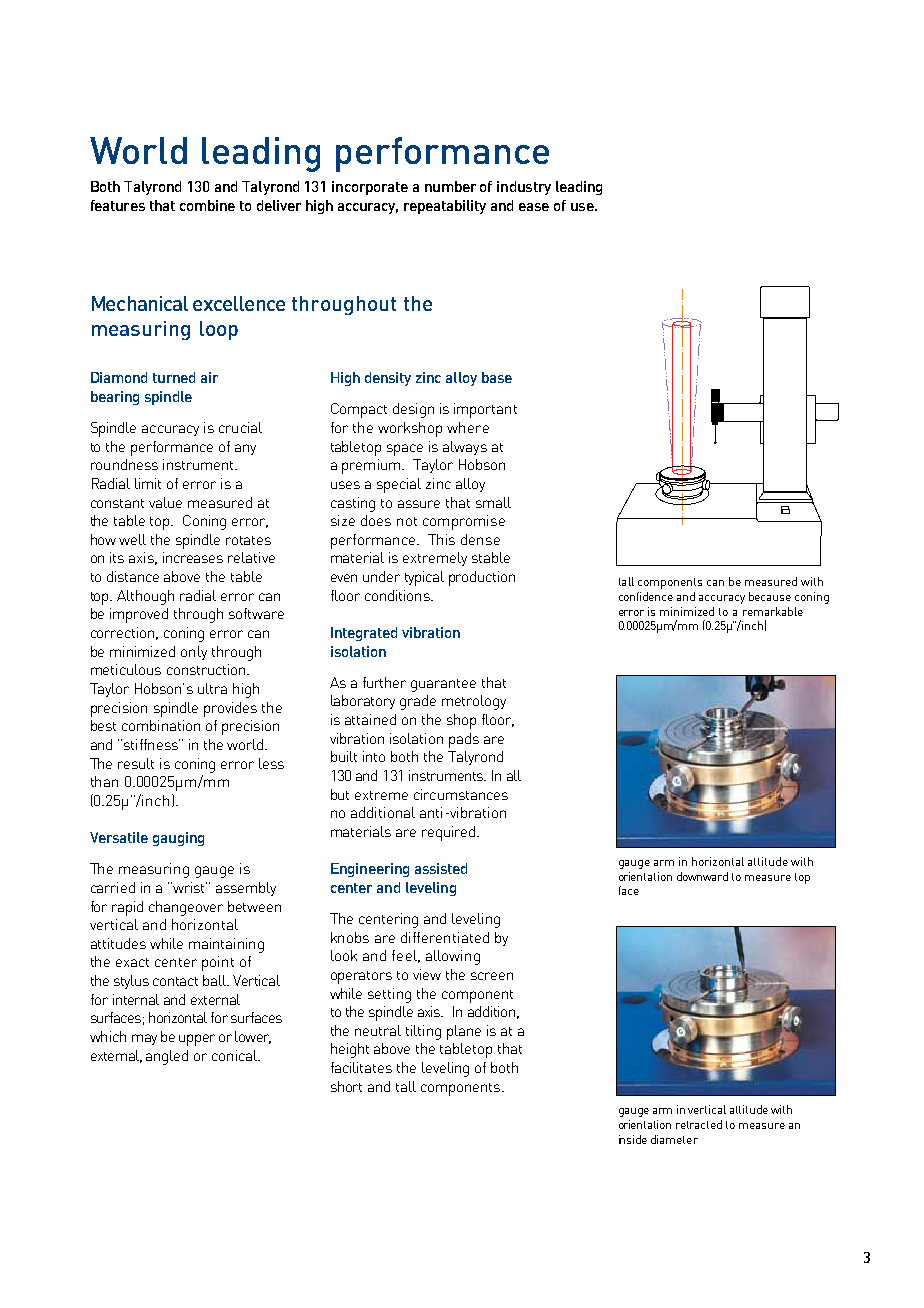  Describe the element at coordinates (524, 188) in the page. I see `industry` at that location.
